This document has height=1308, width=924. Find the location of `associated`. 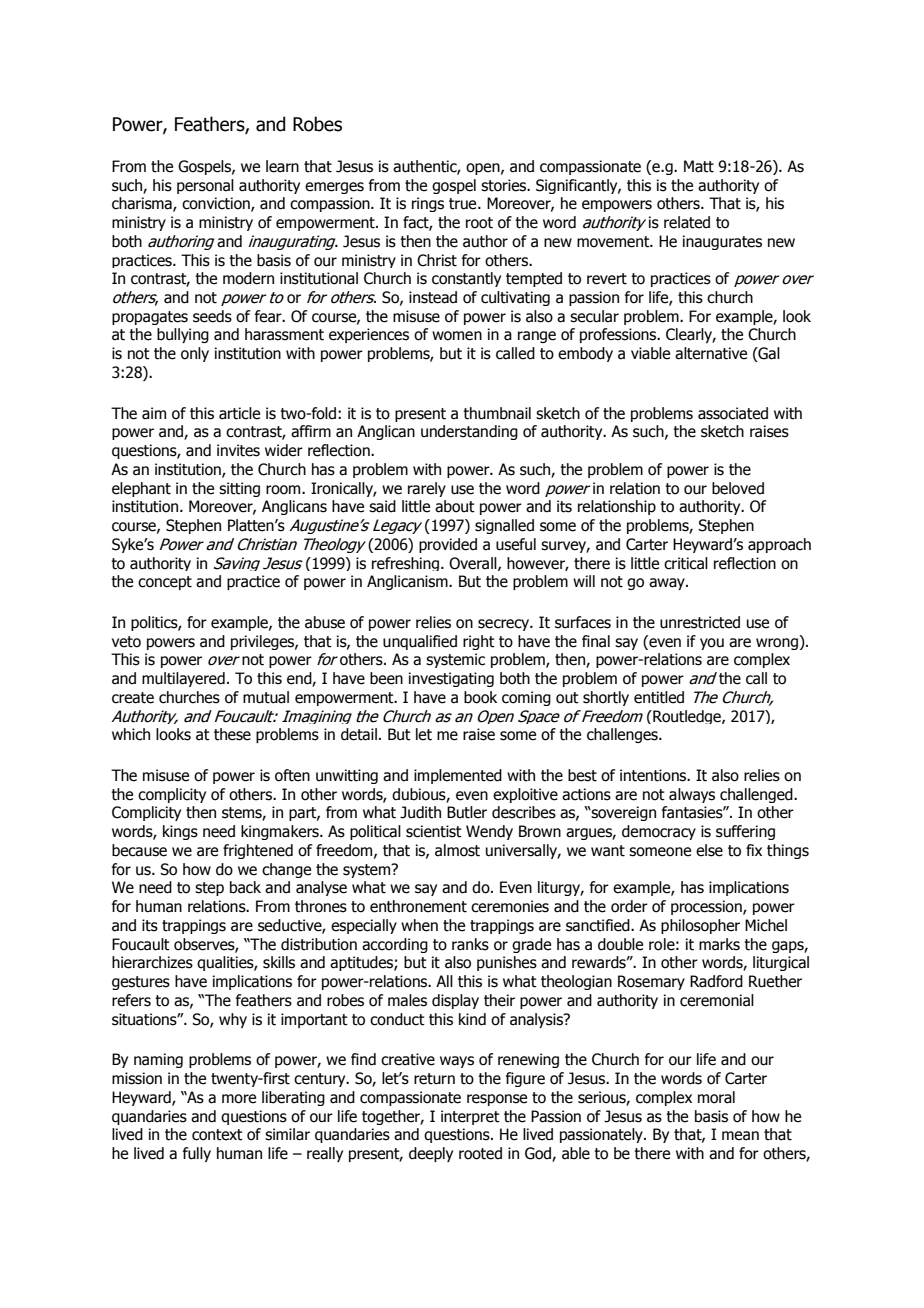

associated is located at coordinates (733, 413).
